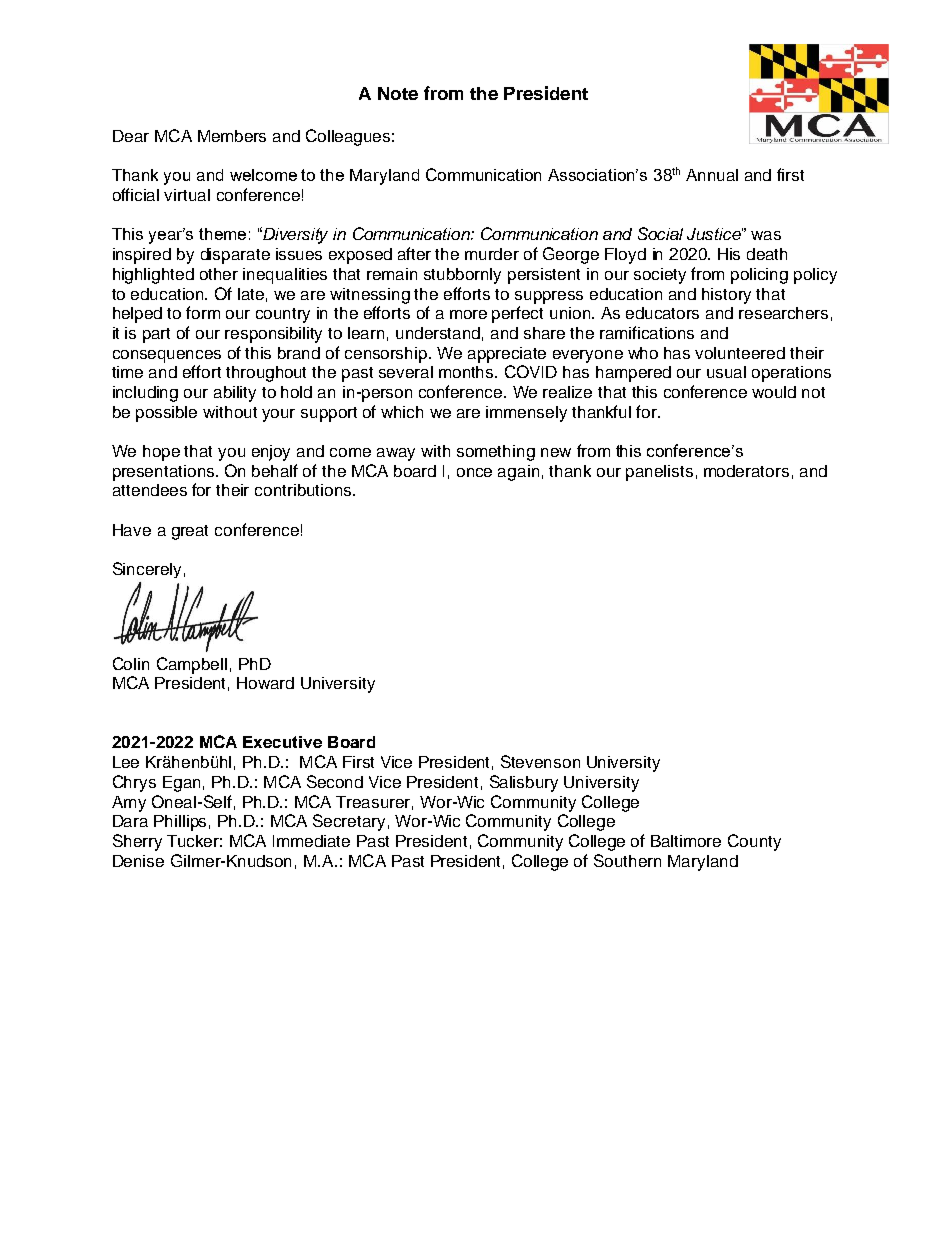 Image resolution: width=952 pixels, height=1233 pixels. Describe the element at coordinates (746, 471) in the screenshot. I see `moderators` at that location.
